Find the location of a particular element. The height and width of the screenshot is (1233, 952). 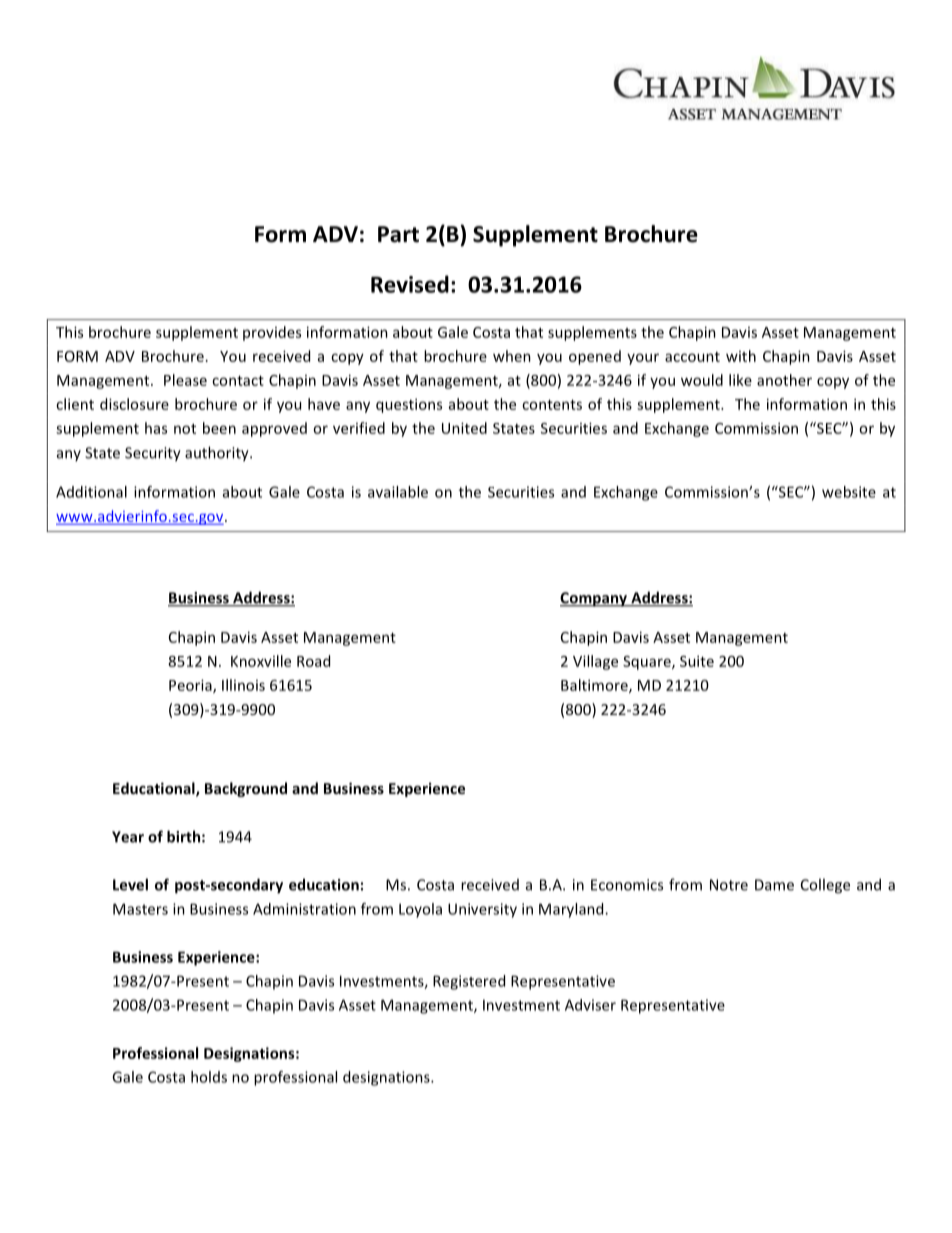

provides is located at coordinates (272, 333).
